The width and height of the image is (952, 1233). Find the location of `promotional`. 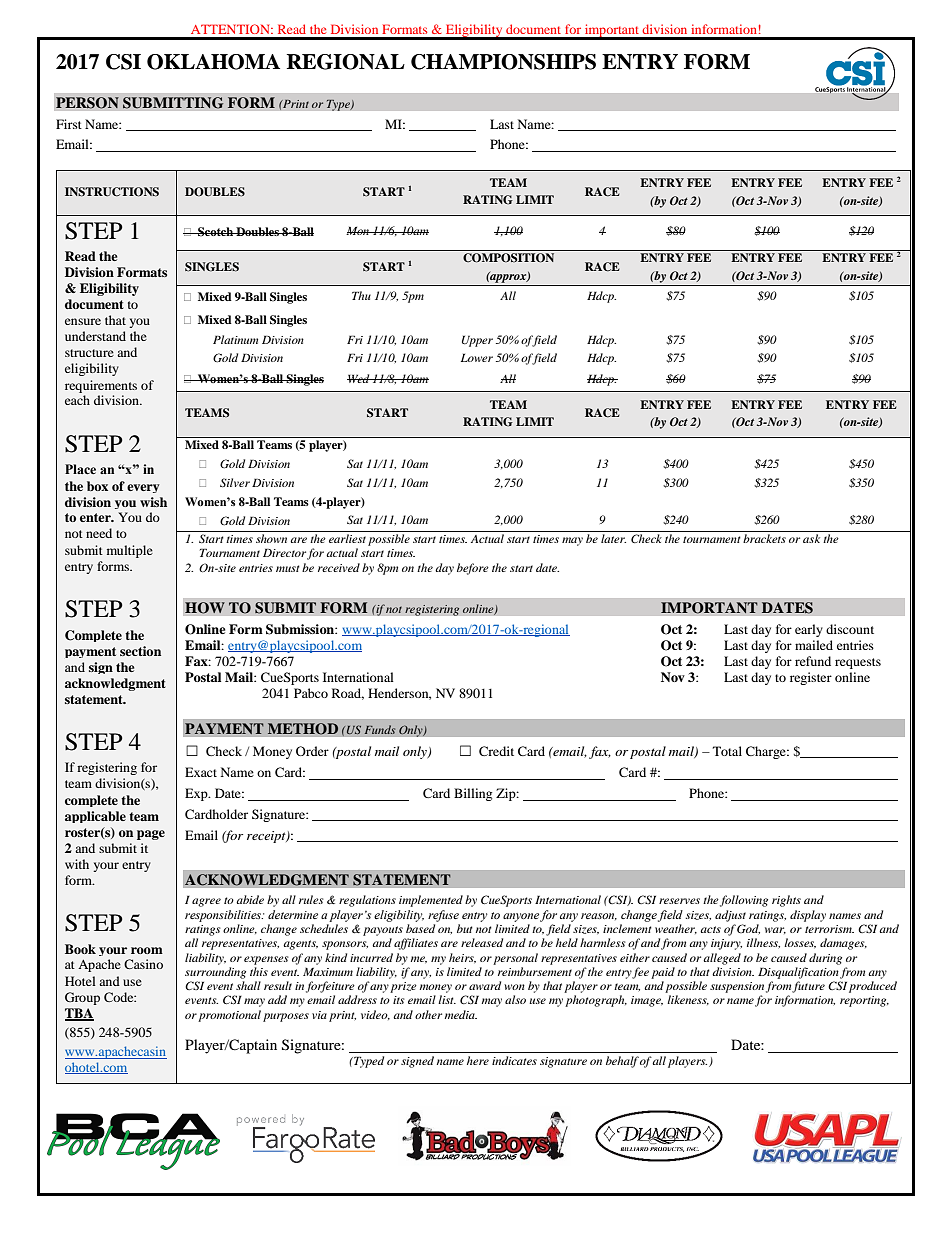

promotional is located at coordinates (229, 1016).
